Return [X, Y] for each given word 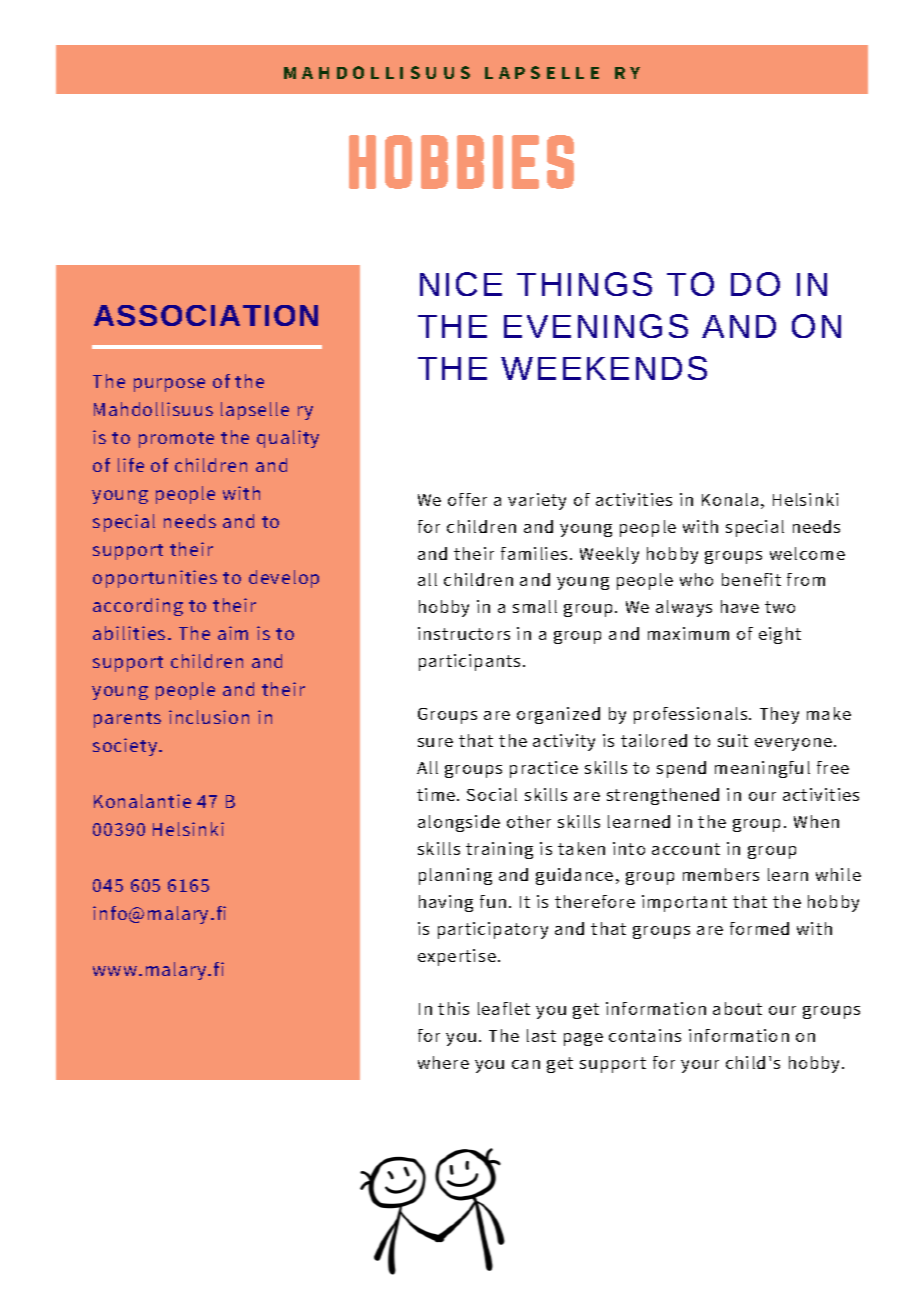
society [126, 747]
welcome [807, 553]
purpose [169, 385]
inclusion [209, 717]
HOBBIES [461, 162]
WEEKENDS [604, 368]
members [721, 874]
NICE [461, 284]
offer [467, 499]
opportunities [155, 579]
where [443, 1062]
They [779, 715]
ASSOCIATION [206, 315]
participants [471, 662]
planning [455, 876]
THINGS [584, 284]
